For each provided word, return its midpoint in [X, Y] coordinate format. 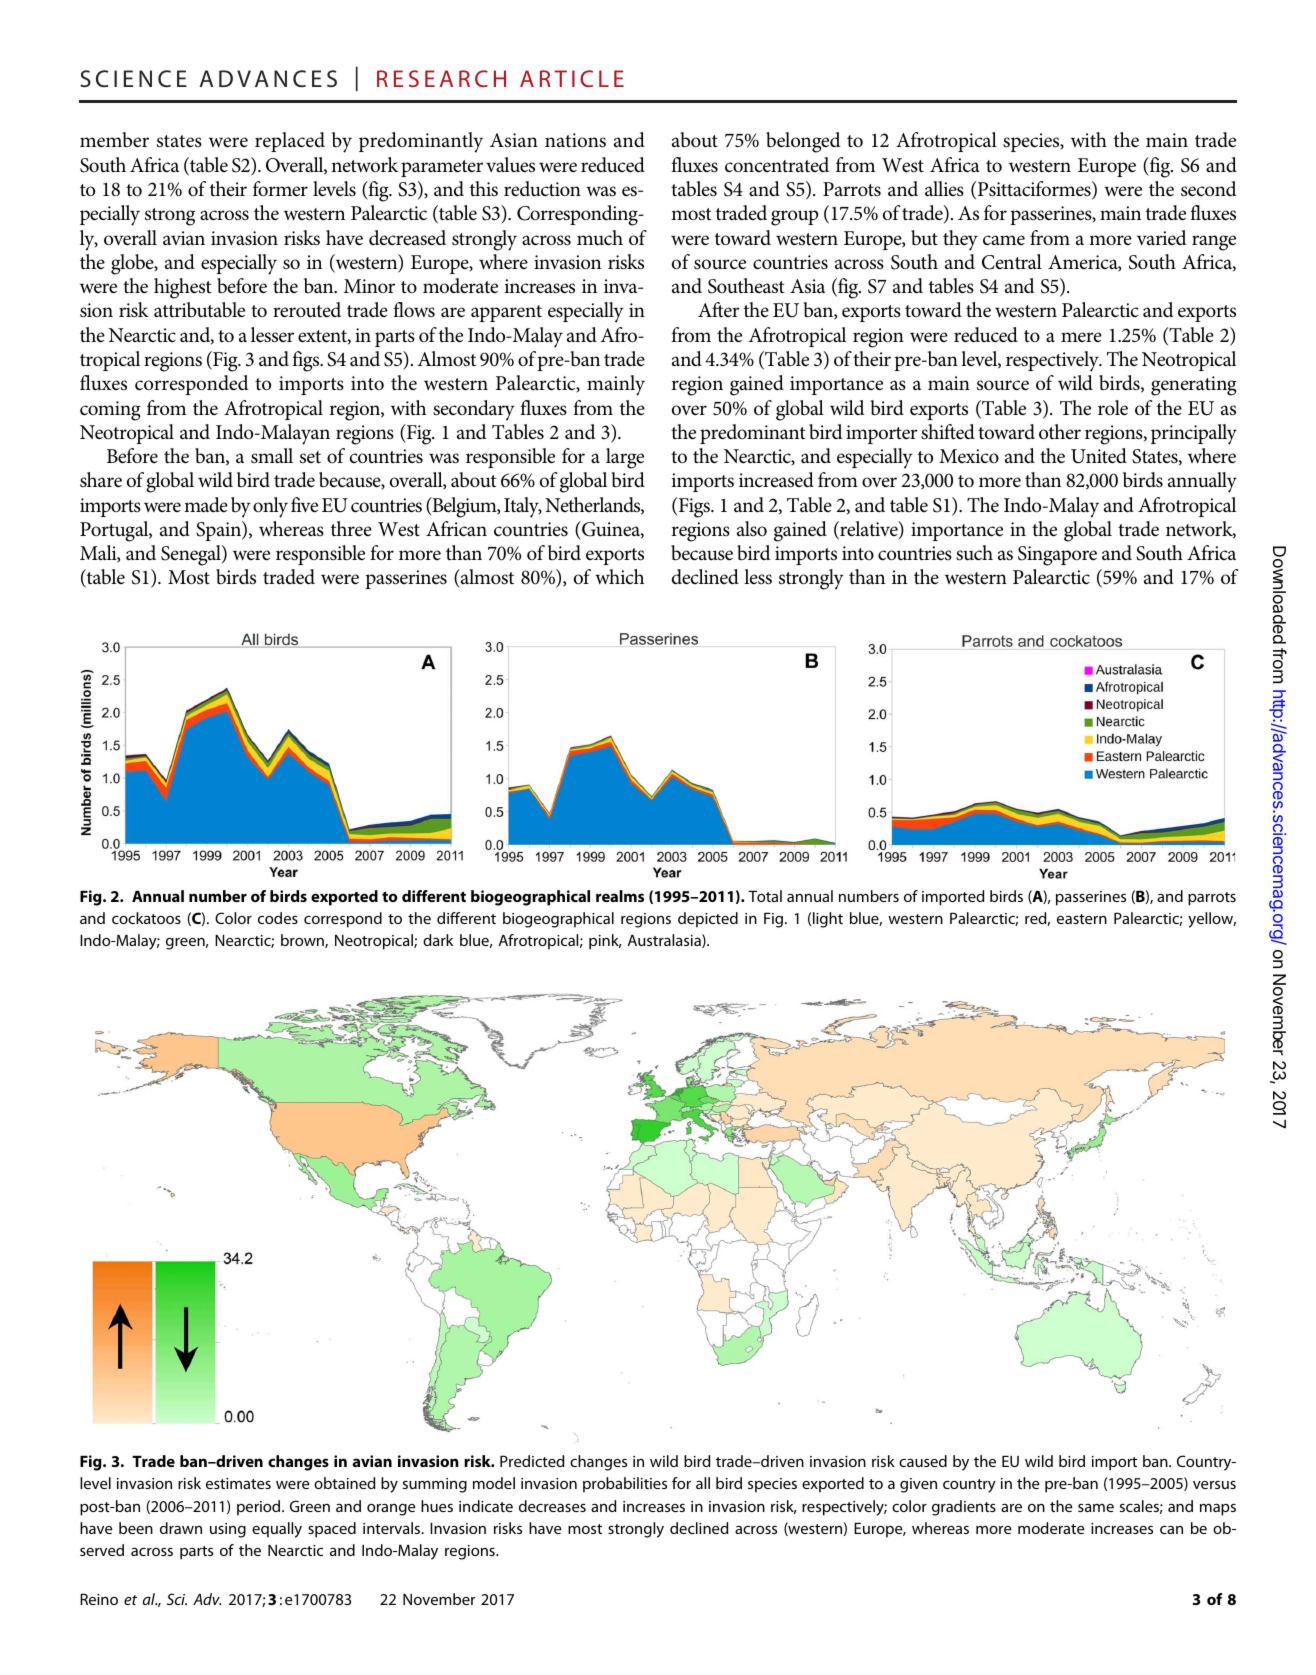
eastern [1082, 919]
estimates [238, 1483]
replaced [290, 142]
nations [575, 140]
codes [278, 918]
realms [620, 896]
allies [944, 189]
